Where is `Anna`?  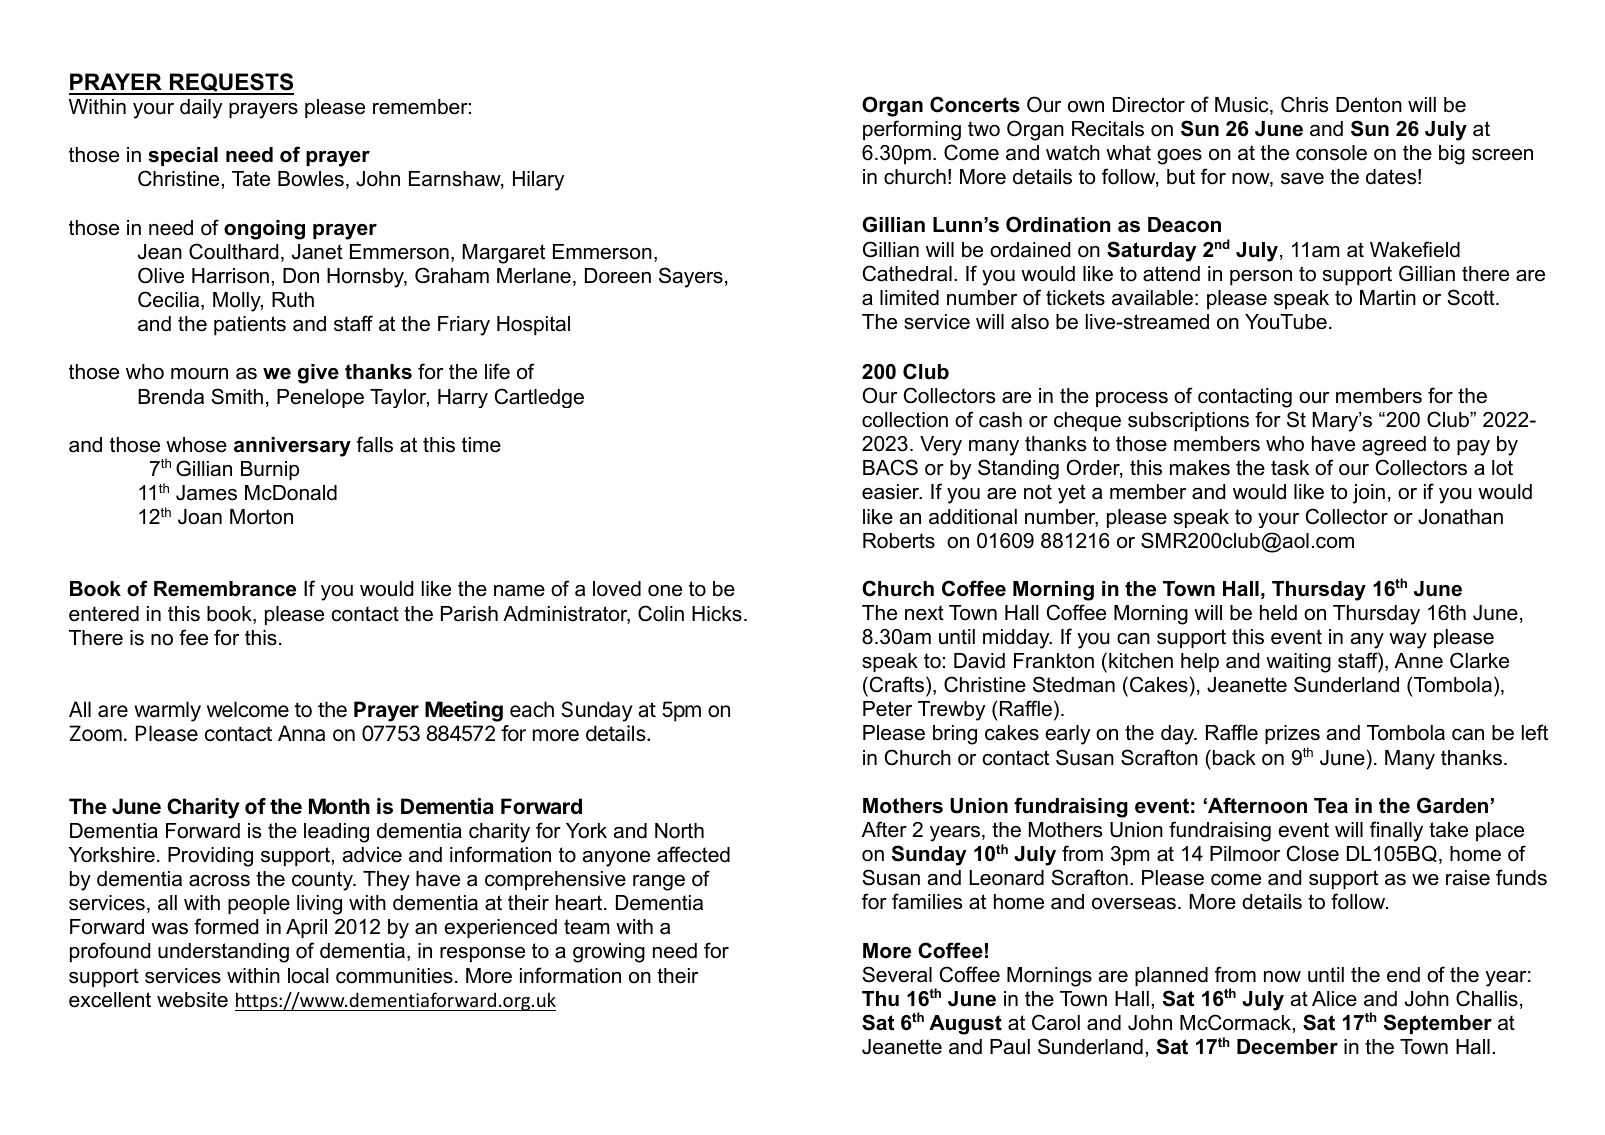 Anna is located at coordinates (301, 733).
